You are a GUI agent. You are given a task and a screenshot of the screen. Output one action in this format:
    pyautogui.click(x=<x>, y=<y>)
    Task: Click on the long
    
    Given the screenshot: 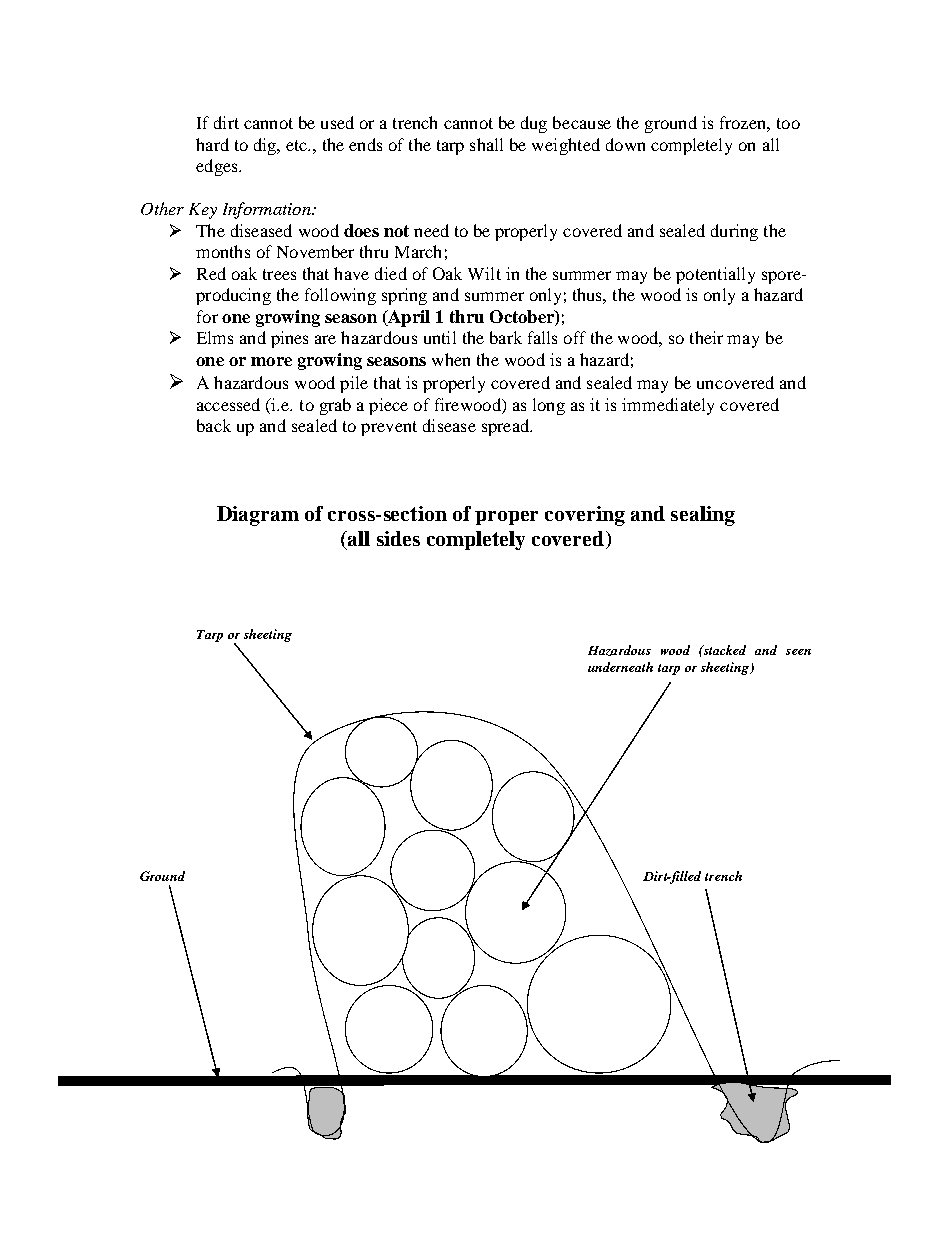 What is the action you would take?
    pyautogui.click(x=549, y=406)
